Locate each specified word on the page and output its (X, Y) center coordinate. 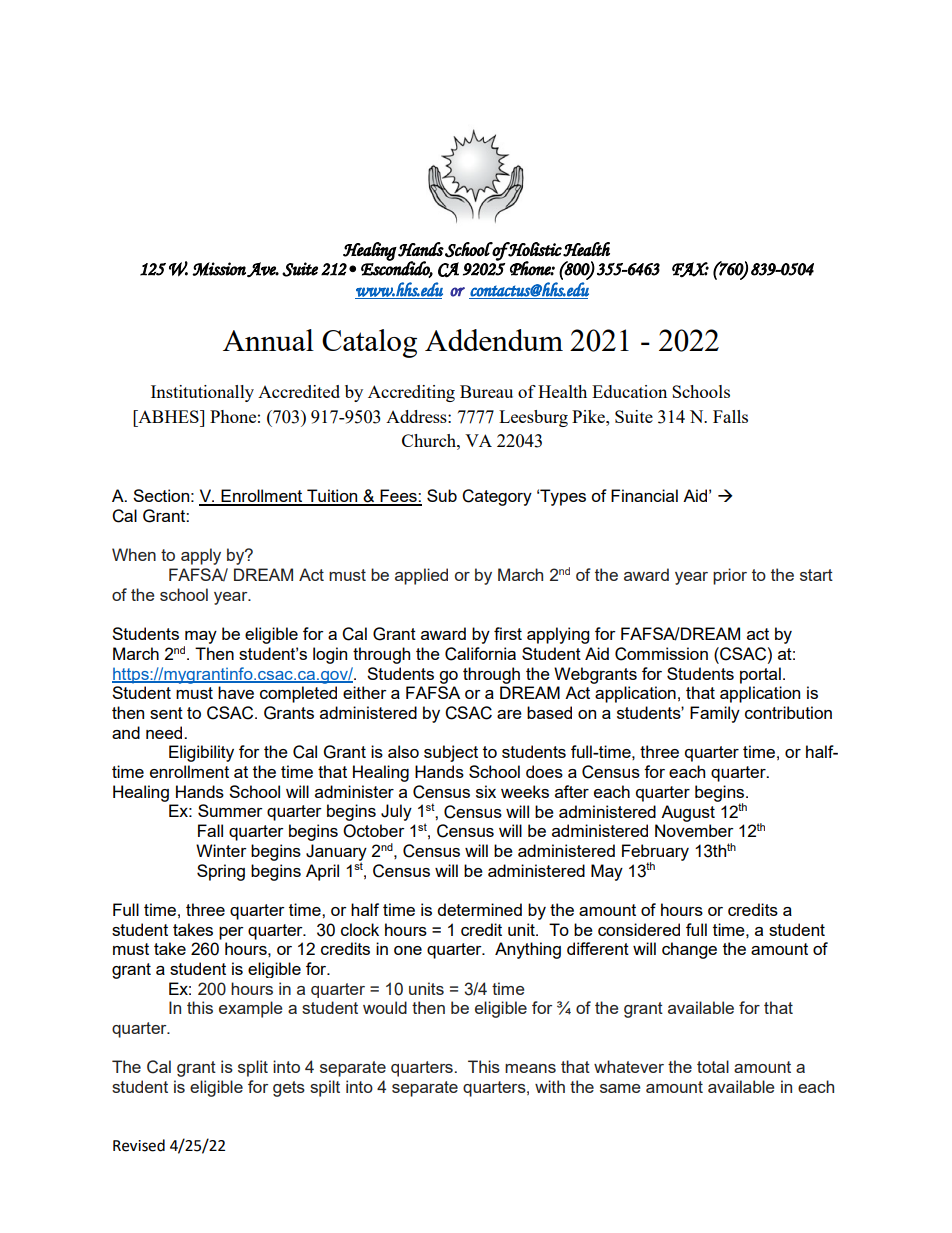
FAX (690, 270)
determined (480, 909)
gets (289, 1089)
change (689, 950)
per (231, 933)
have (236, 692)
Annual (268, 340)
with (550, 1086)
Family (715, 714)
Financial (644, 495)
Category (497, 497)
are (509, 714)
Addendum (494, 340)
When (134, 554)
